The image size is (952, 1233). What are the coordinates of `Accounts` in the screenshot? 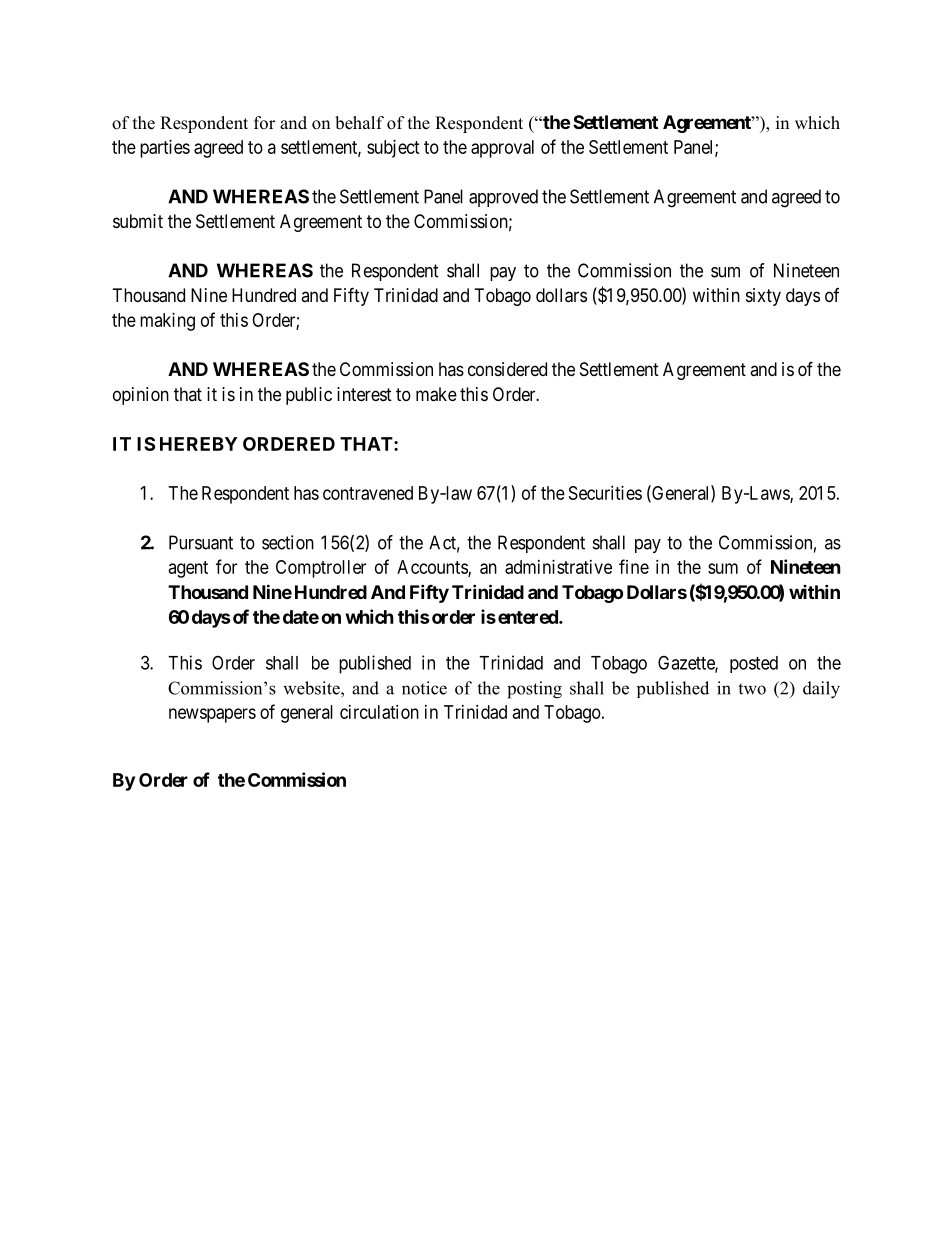 It's located at (433, 568).
